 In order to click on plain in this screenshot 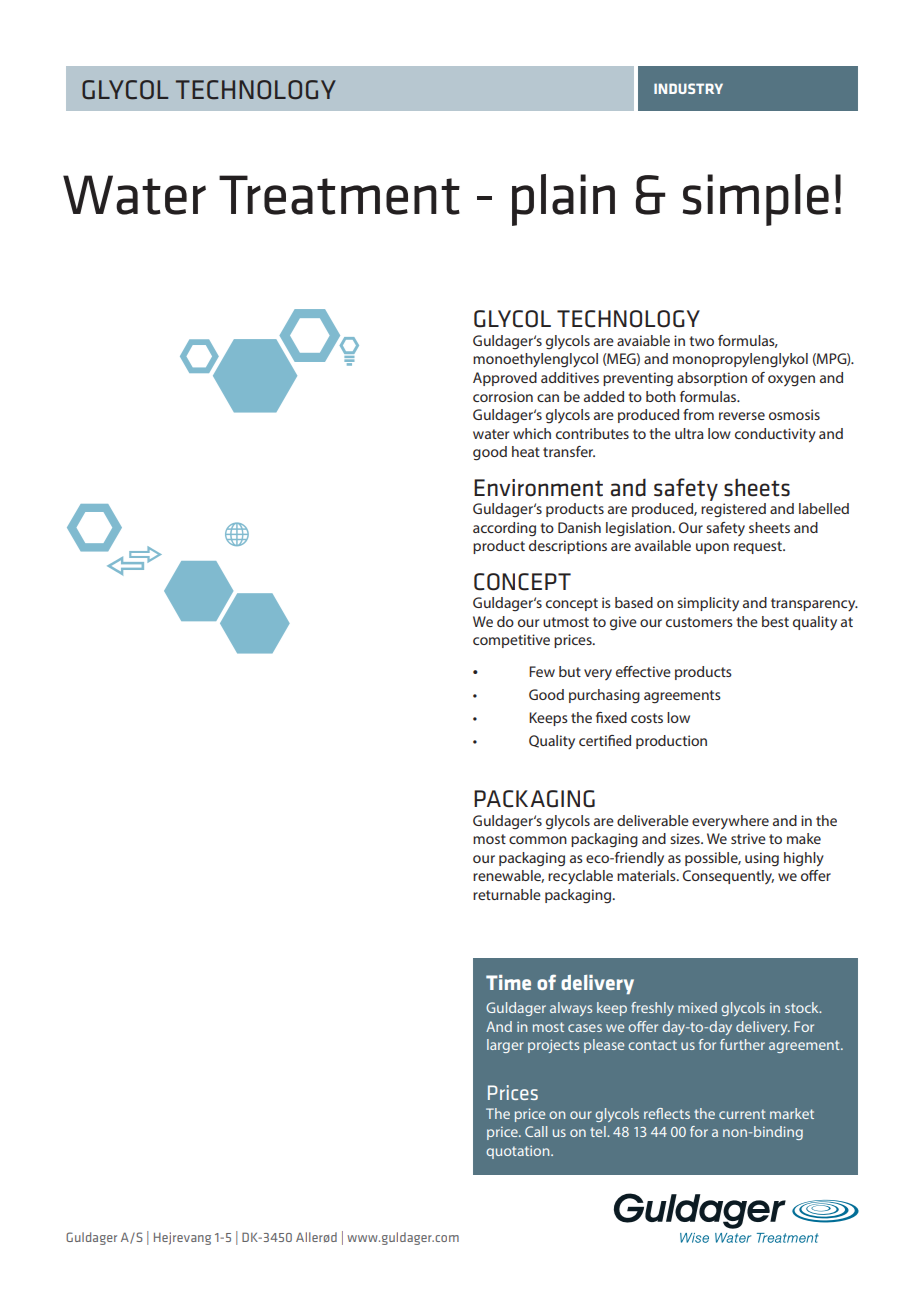, I will do `click(563, 200)`.
